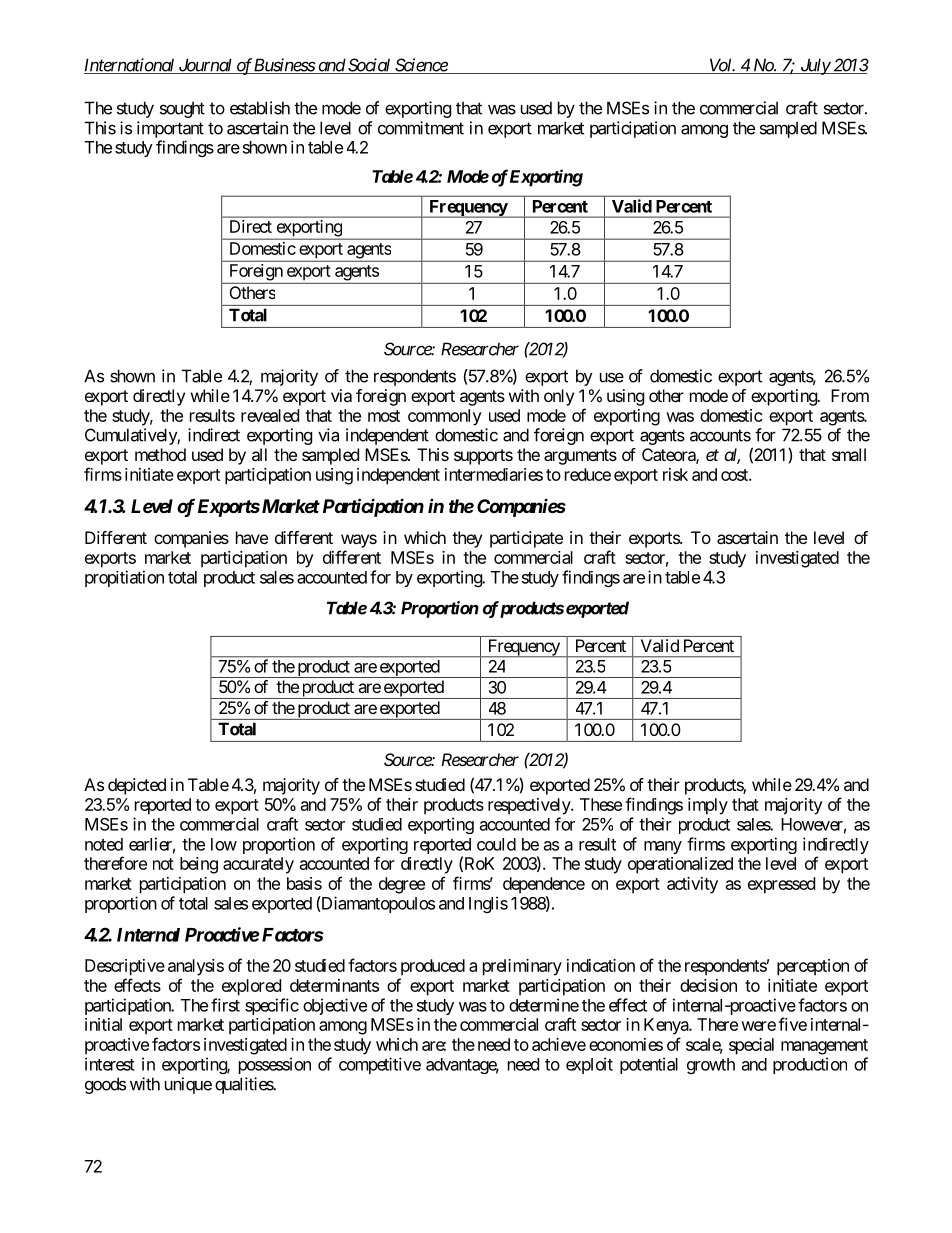 This screenshot has height=1233, width=952. What do you see at coordinates (384, 416) in the screenshot?
I see `most` at bounding box center [384, 416].
